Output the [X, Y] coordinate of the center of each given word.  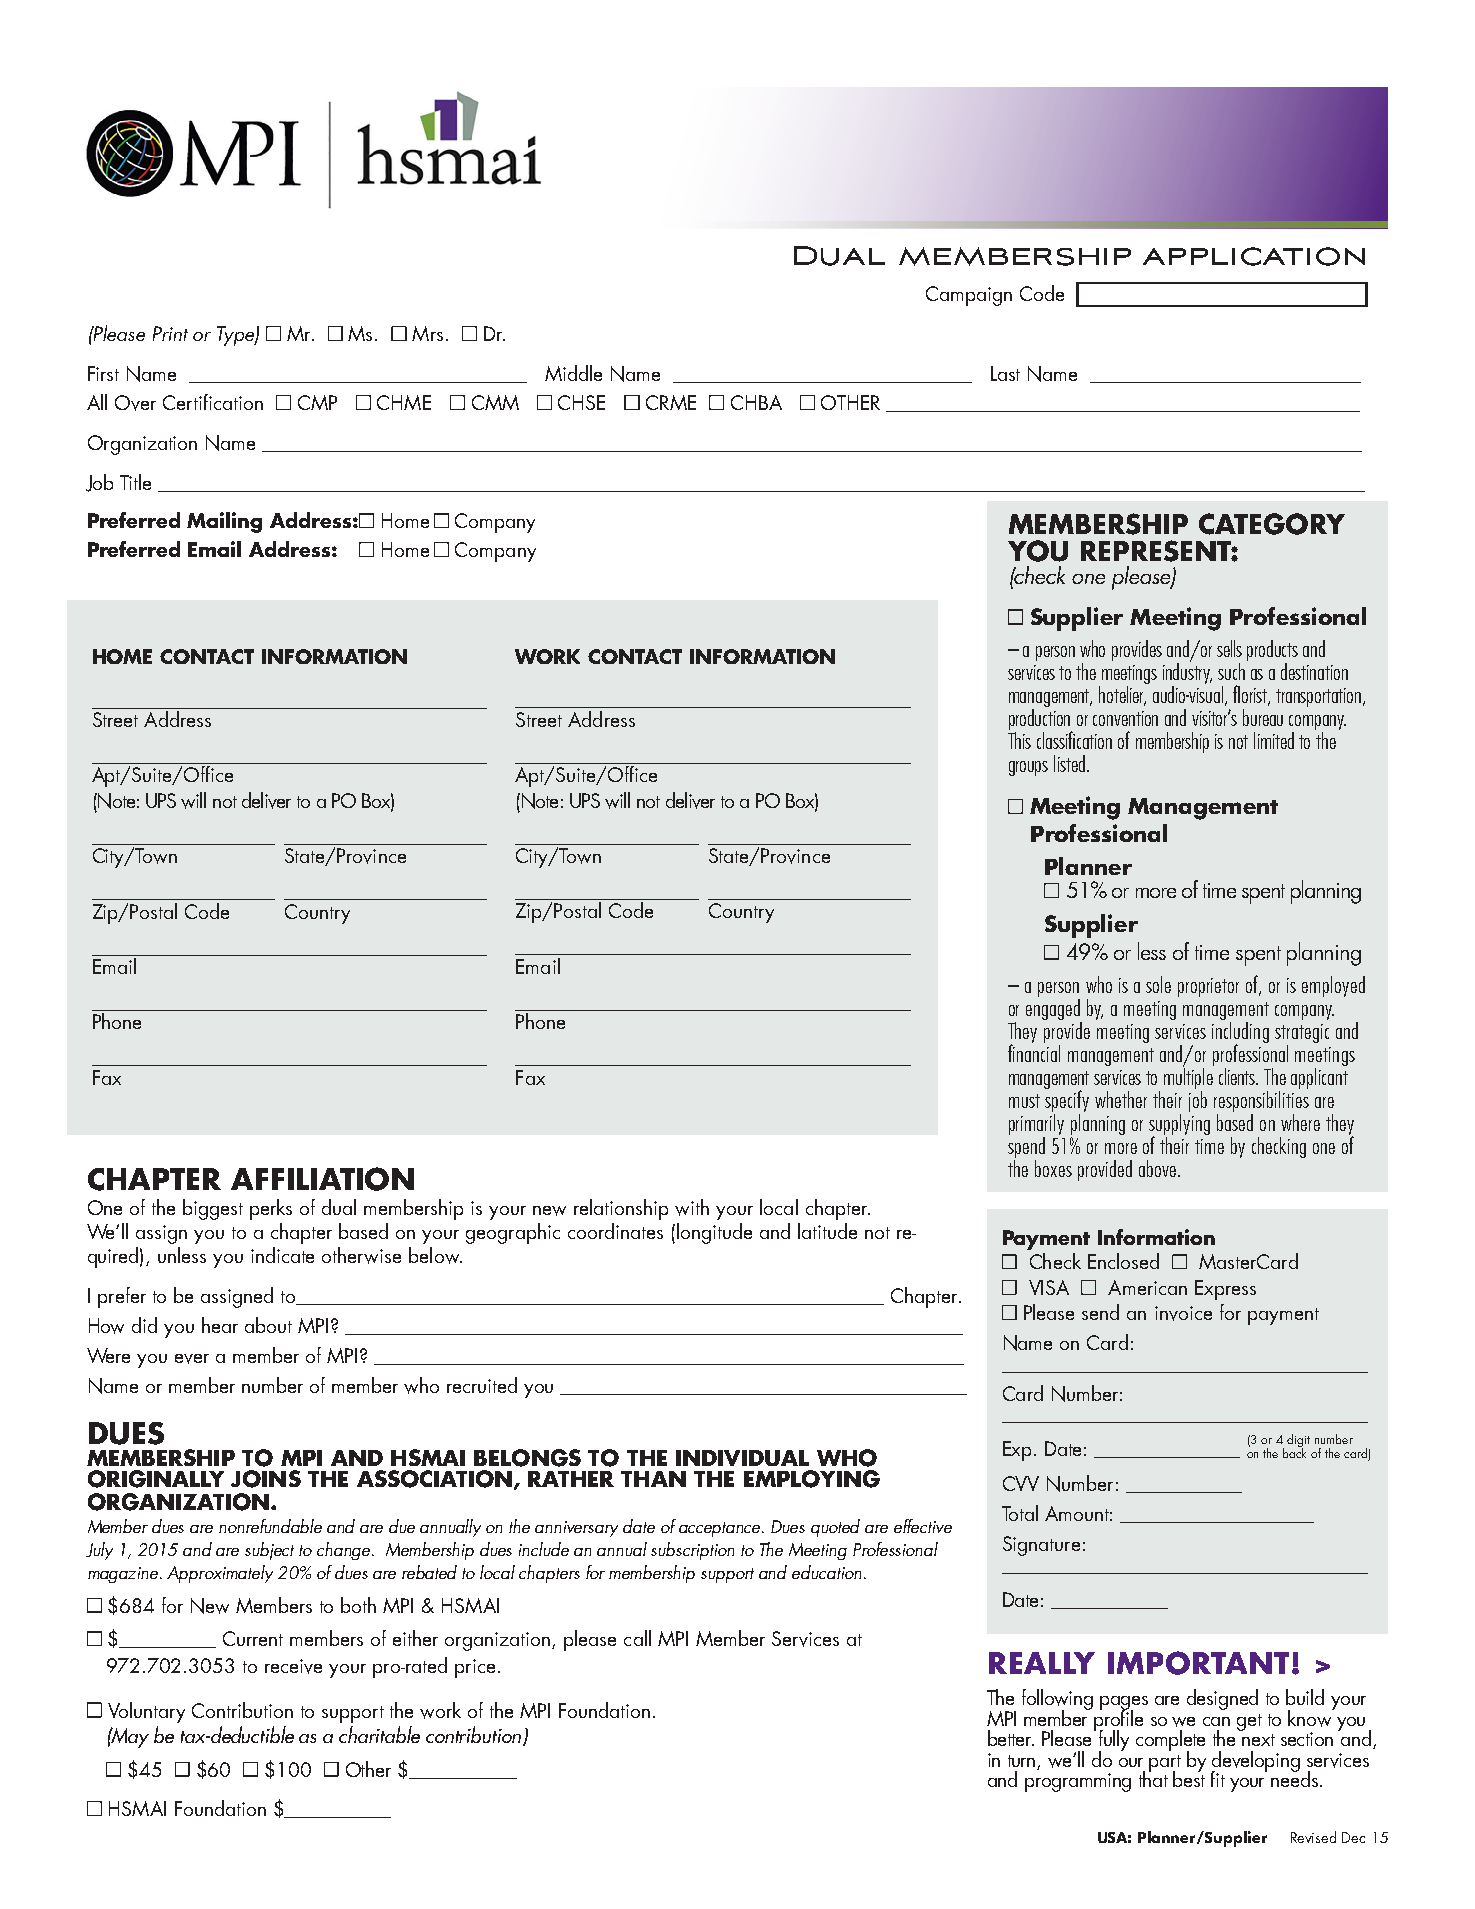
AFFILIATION [322, 1179]
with [692, 1207]
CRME [671, 402]
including [1240, 1032]
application [1254, 256]
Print [170, 333]
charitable [379, 1734]
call [637, 1638]
